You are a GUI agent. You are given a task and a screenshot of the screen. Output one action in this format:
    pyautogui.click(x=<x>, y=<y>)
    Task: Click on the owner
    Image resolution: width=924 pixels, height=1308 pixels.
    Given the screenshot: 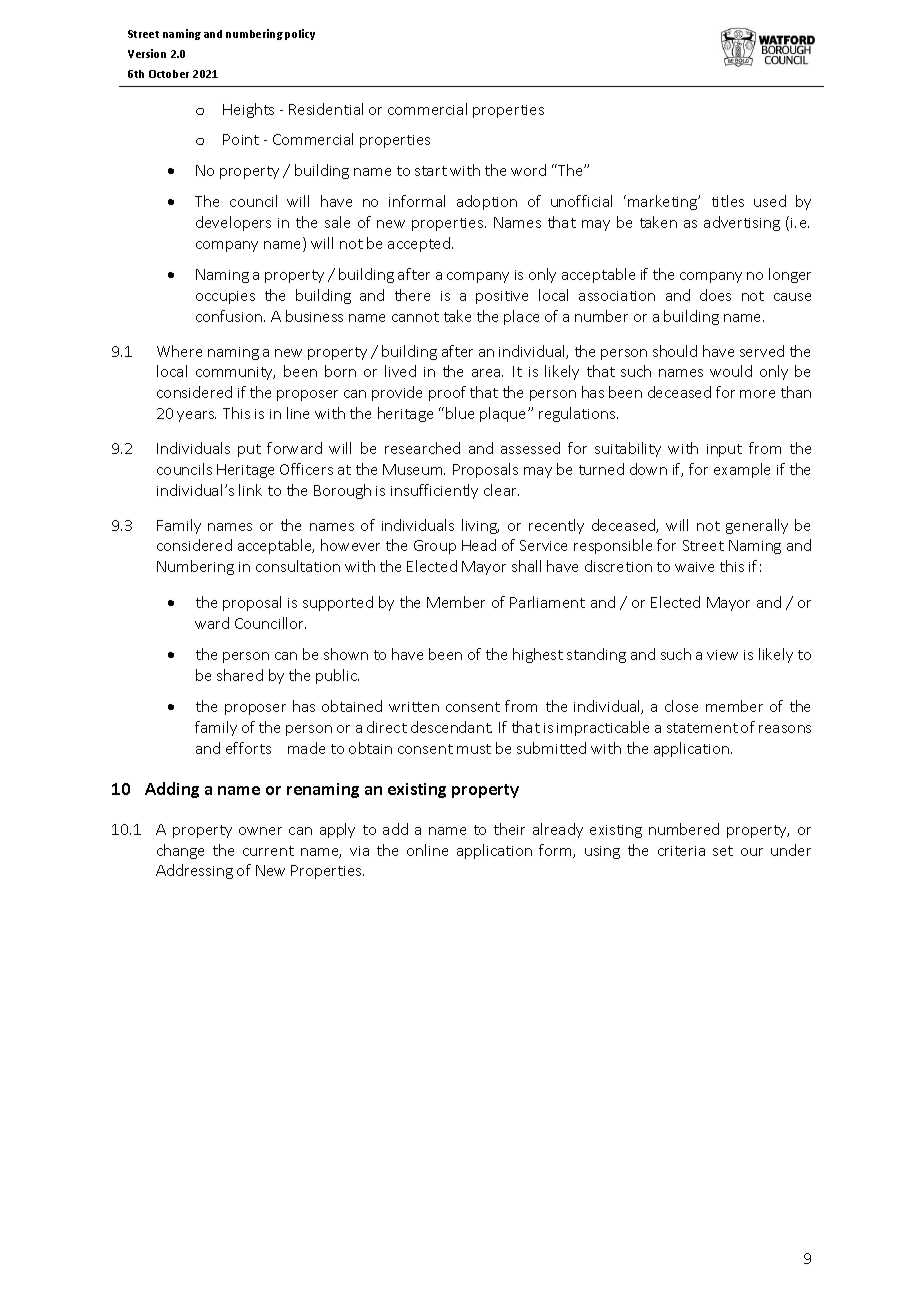 What is the action you would take?
    pyautogui.click(x=260, y=831)
